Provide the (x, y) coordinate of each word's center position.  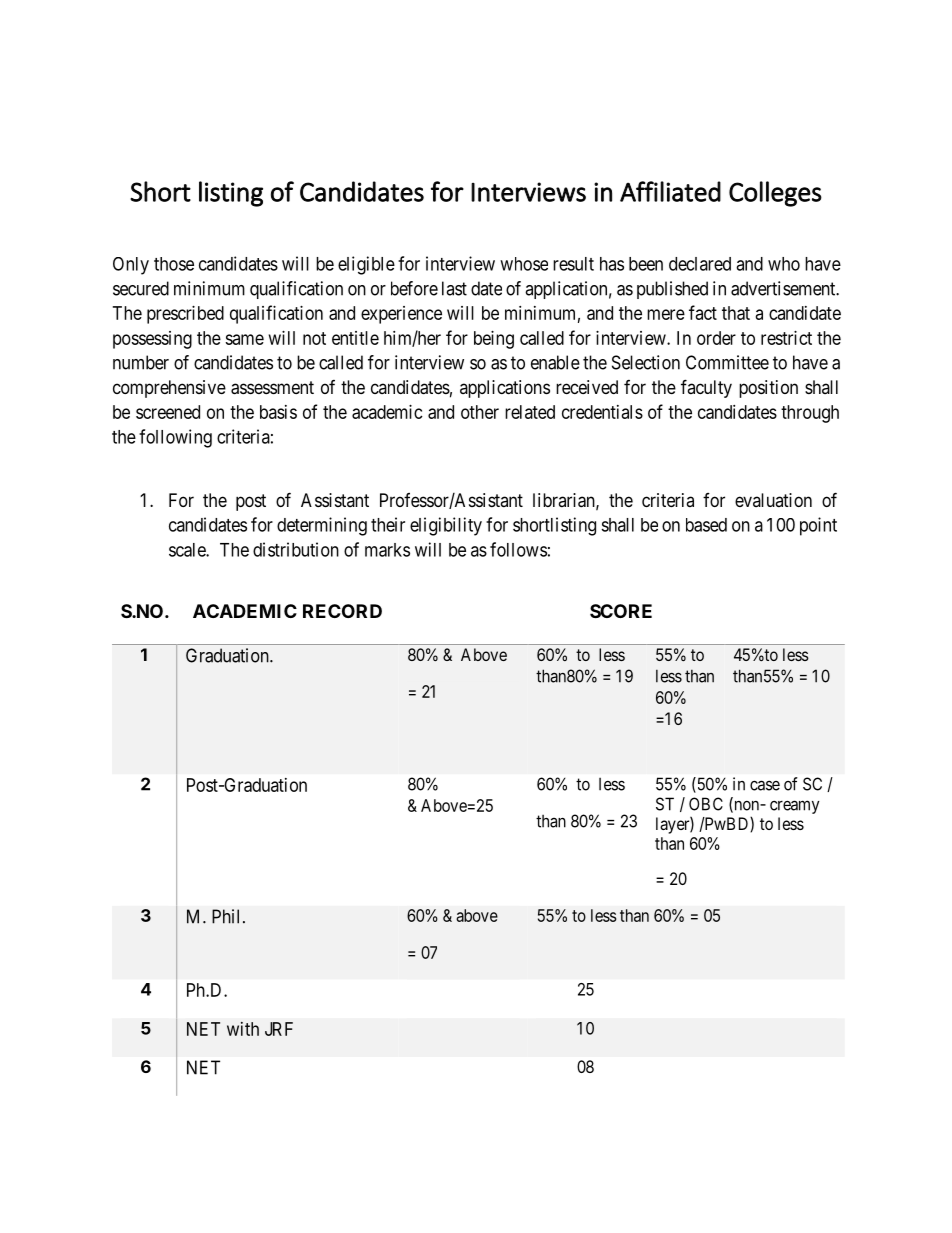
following (175, 438)
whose (524, 264)
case (765, 785)
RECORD (342, 611)
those (174, 264)
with (243, 1029)
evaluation (773, 500)
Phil (228, 916)
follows (518, 549)
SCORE (621, 611)
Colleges (775, 194)
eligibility (446, 526)
